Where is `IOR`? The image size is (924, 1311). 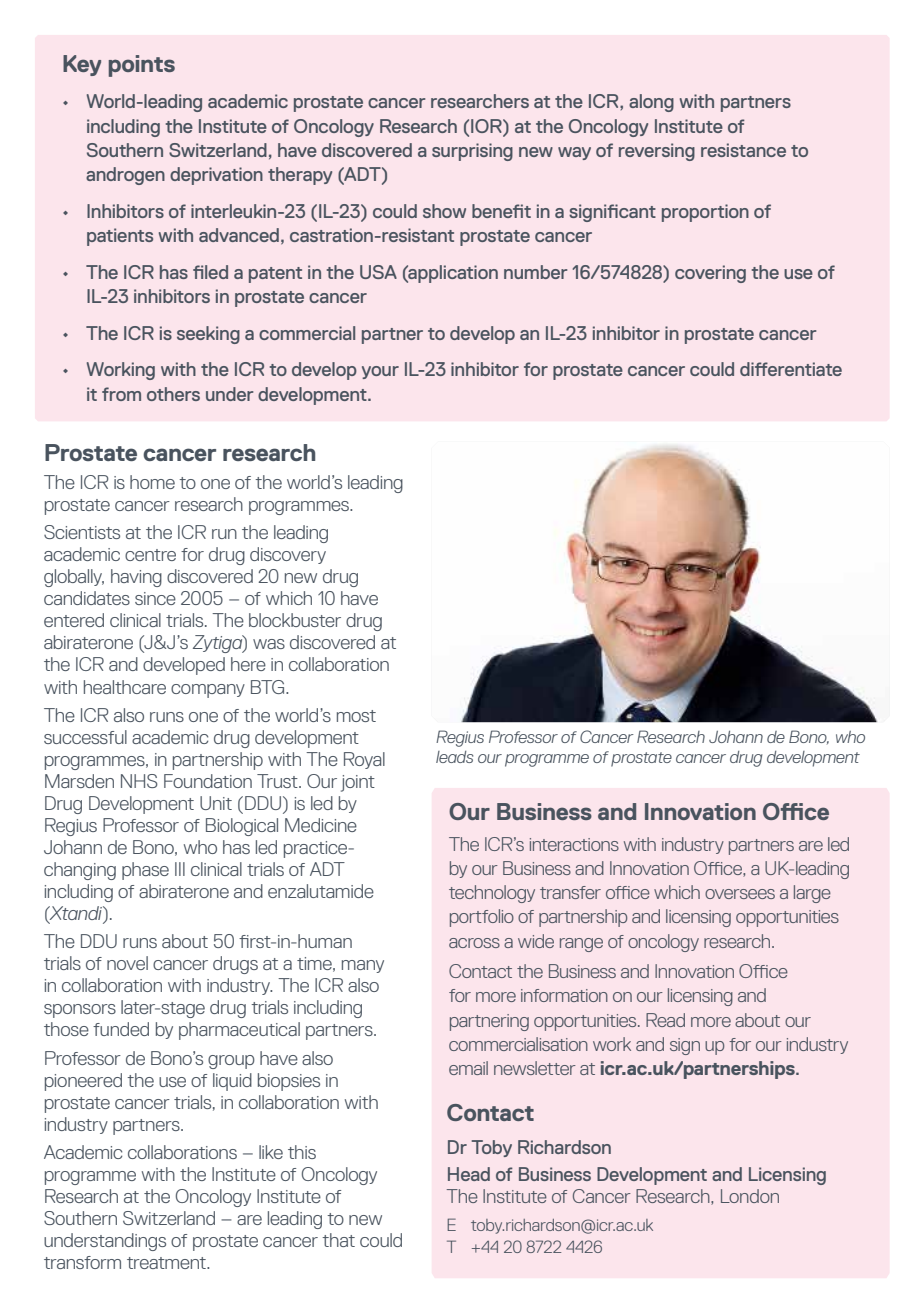 IOR is located at coordinates (487, 126).
